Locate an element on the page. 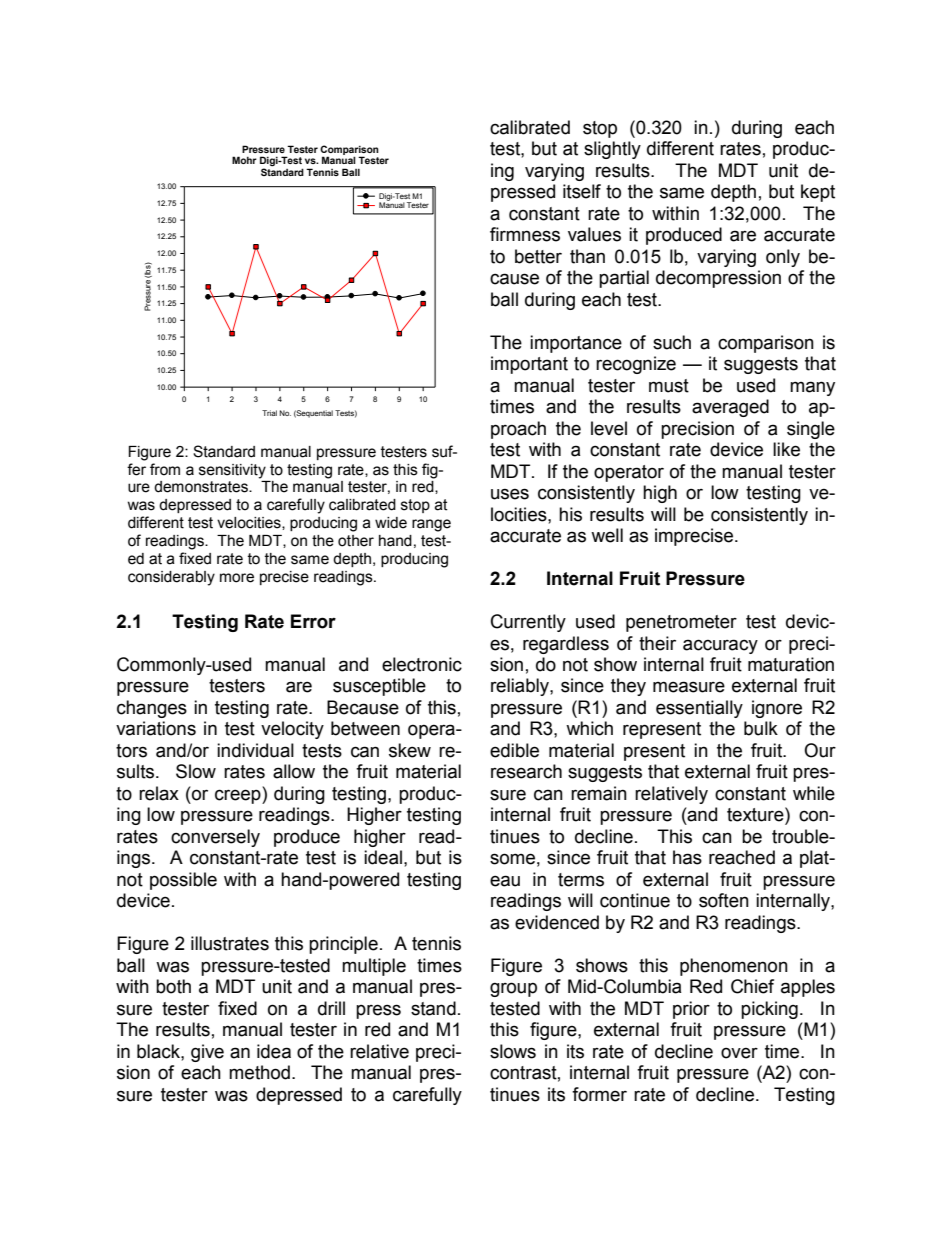 The width and height of the document is (952, 1233). edible is located at coordinates (514, 750).
